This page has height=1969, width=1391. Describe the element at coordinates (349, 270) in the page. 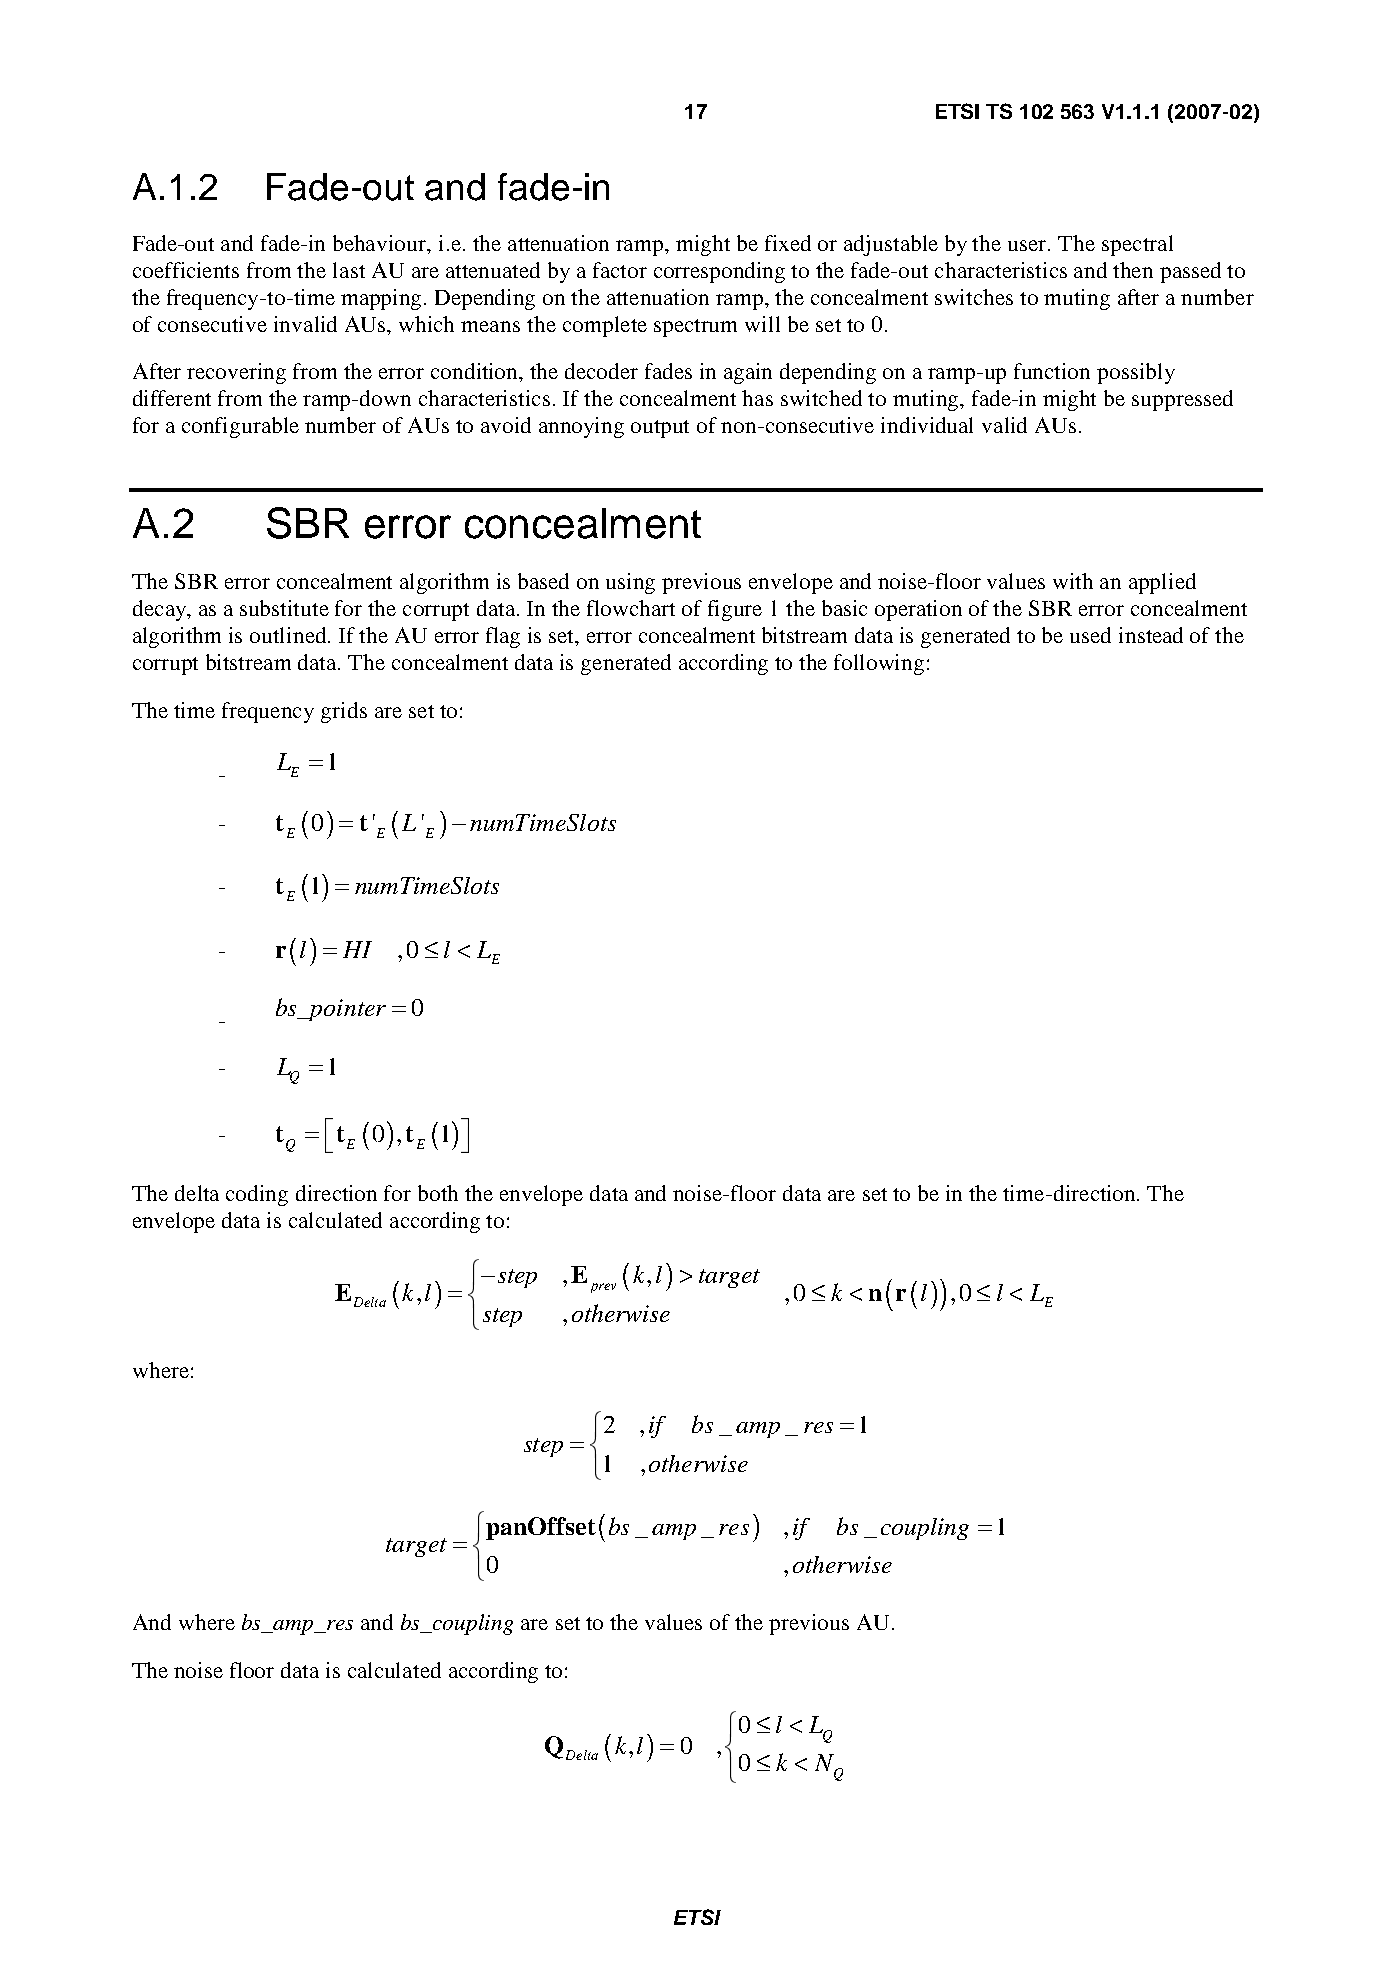

I see `last` at that location.
